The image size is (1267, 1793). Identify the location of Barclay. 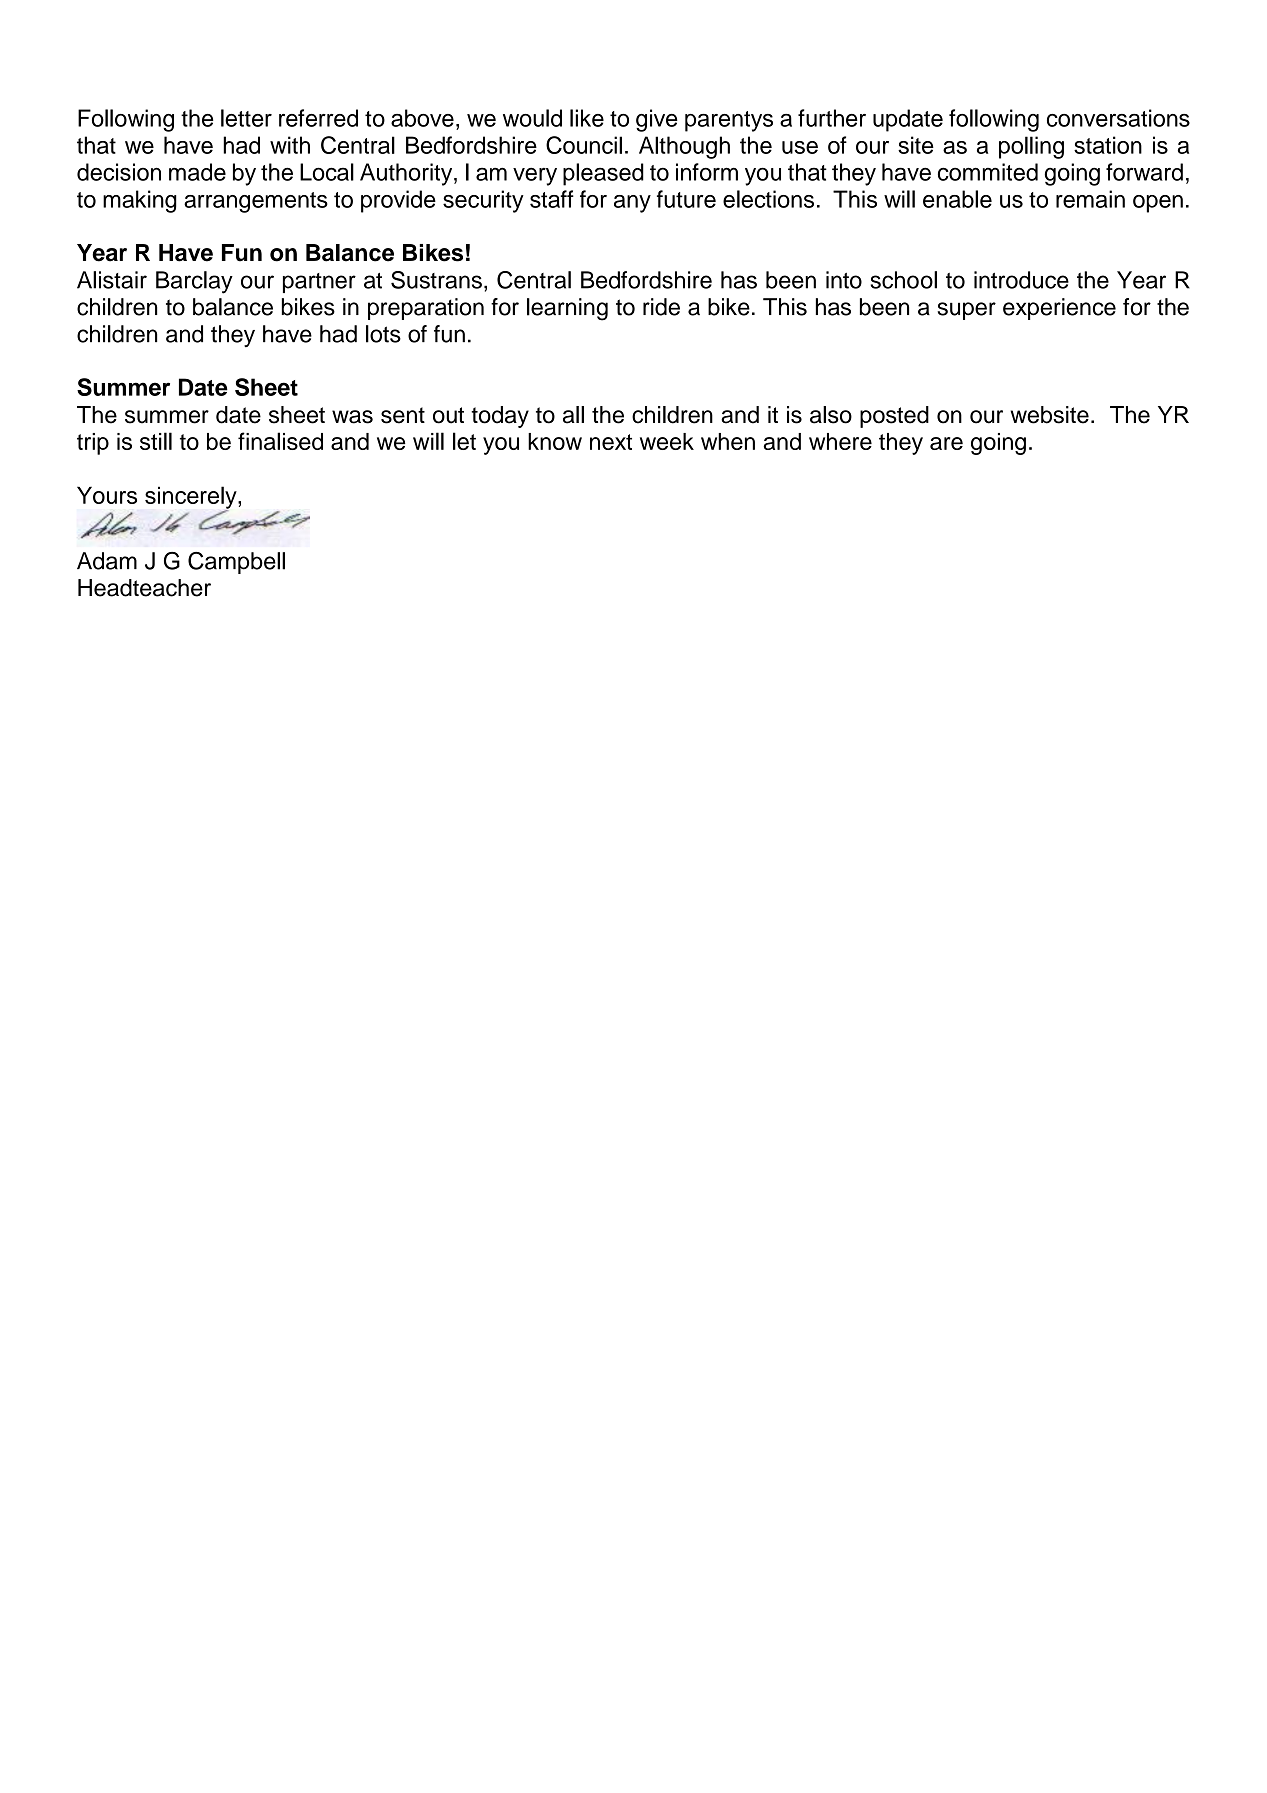
(194, 282).
